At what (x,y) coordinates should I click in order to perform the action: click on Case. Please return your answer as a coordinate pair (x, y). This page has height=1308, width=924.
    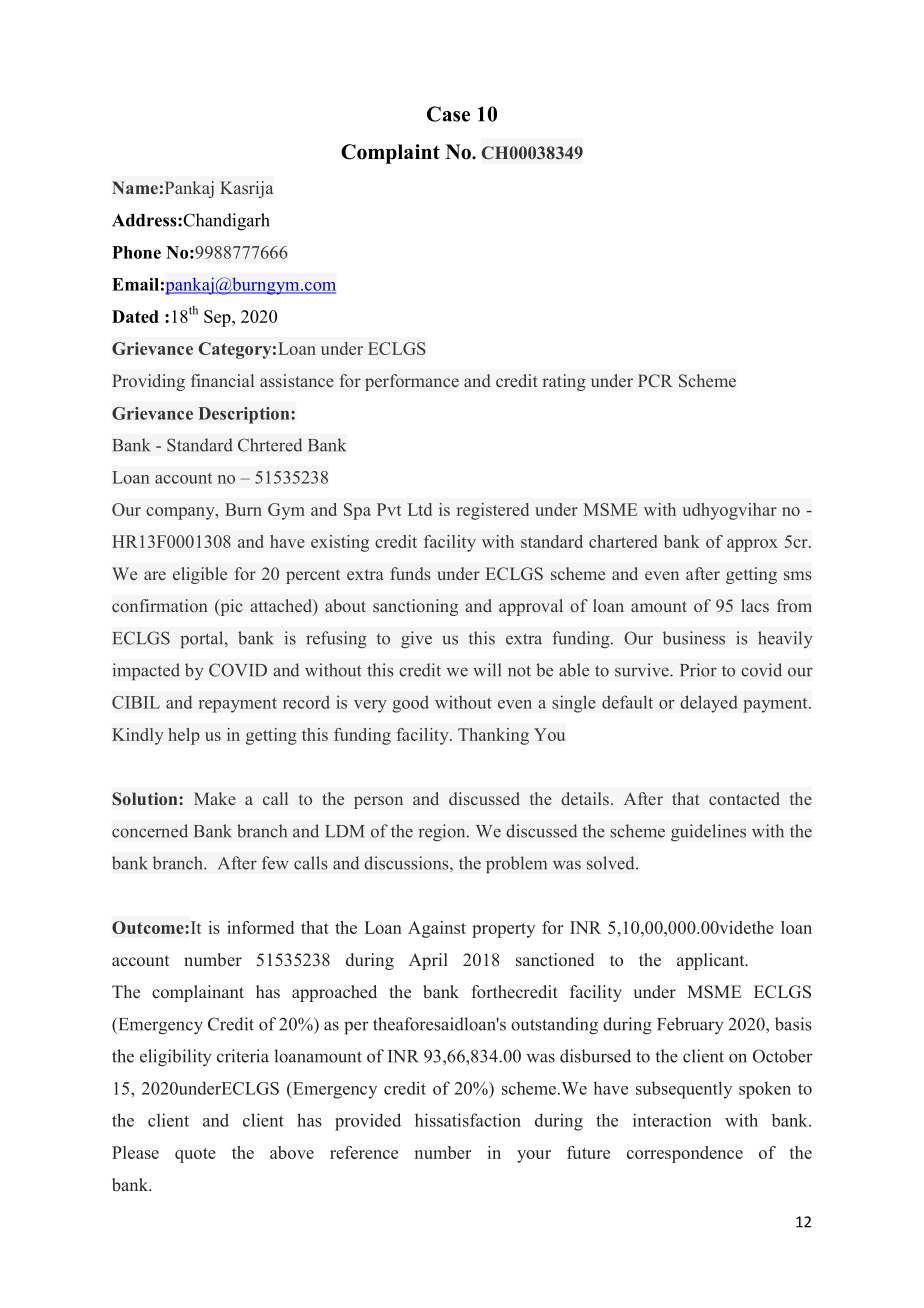
    Looking at the image, I should click on (448, 114).
